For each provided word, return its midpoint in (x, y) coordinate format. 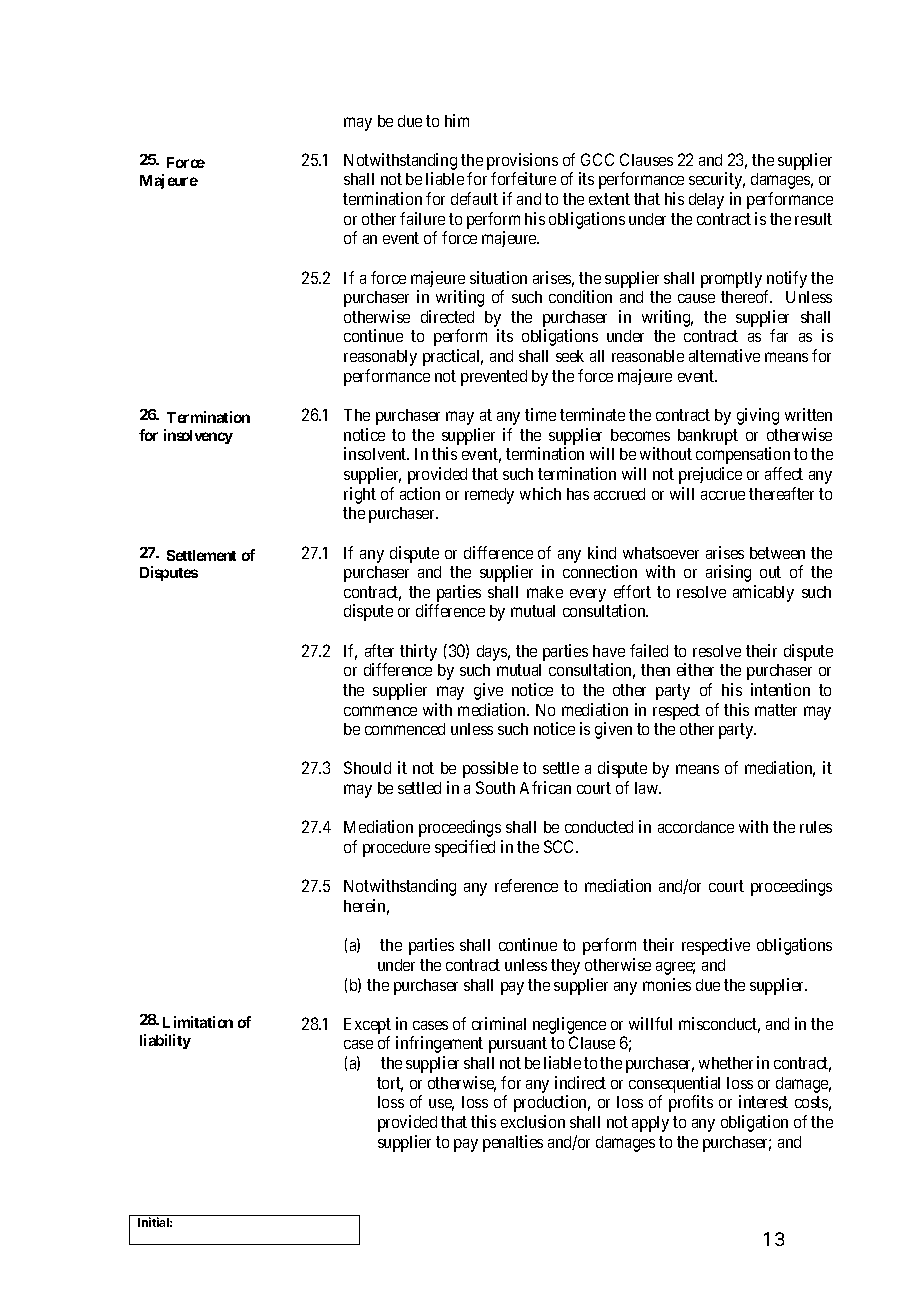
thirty (418, 652)
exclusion (533, 1121)
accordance (696, 827)
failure (422, 218)
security (717, 180)
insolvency (198, 436)
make (545, 592)
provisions (522, 163)
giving (758, 416)
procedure (396, 849)
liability (165, 1041)
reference (526, 885)
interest (763, 1101)
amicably (763, 593)
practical (453, 357)
